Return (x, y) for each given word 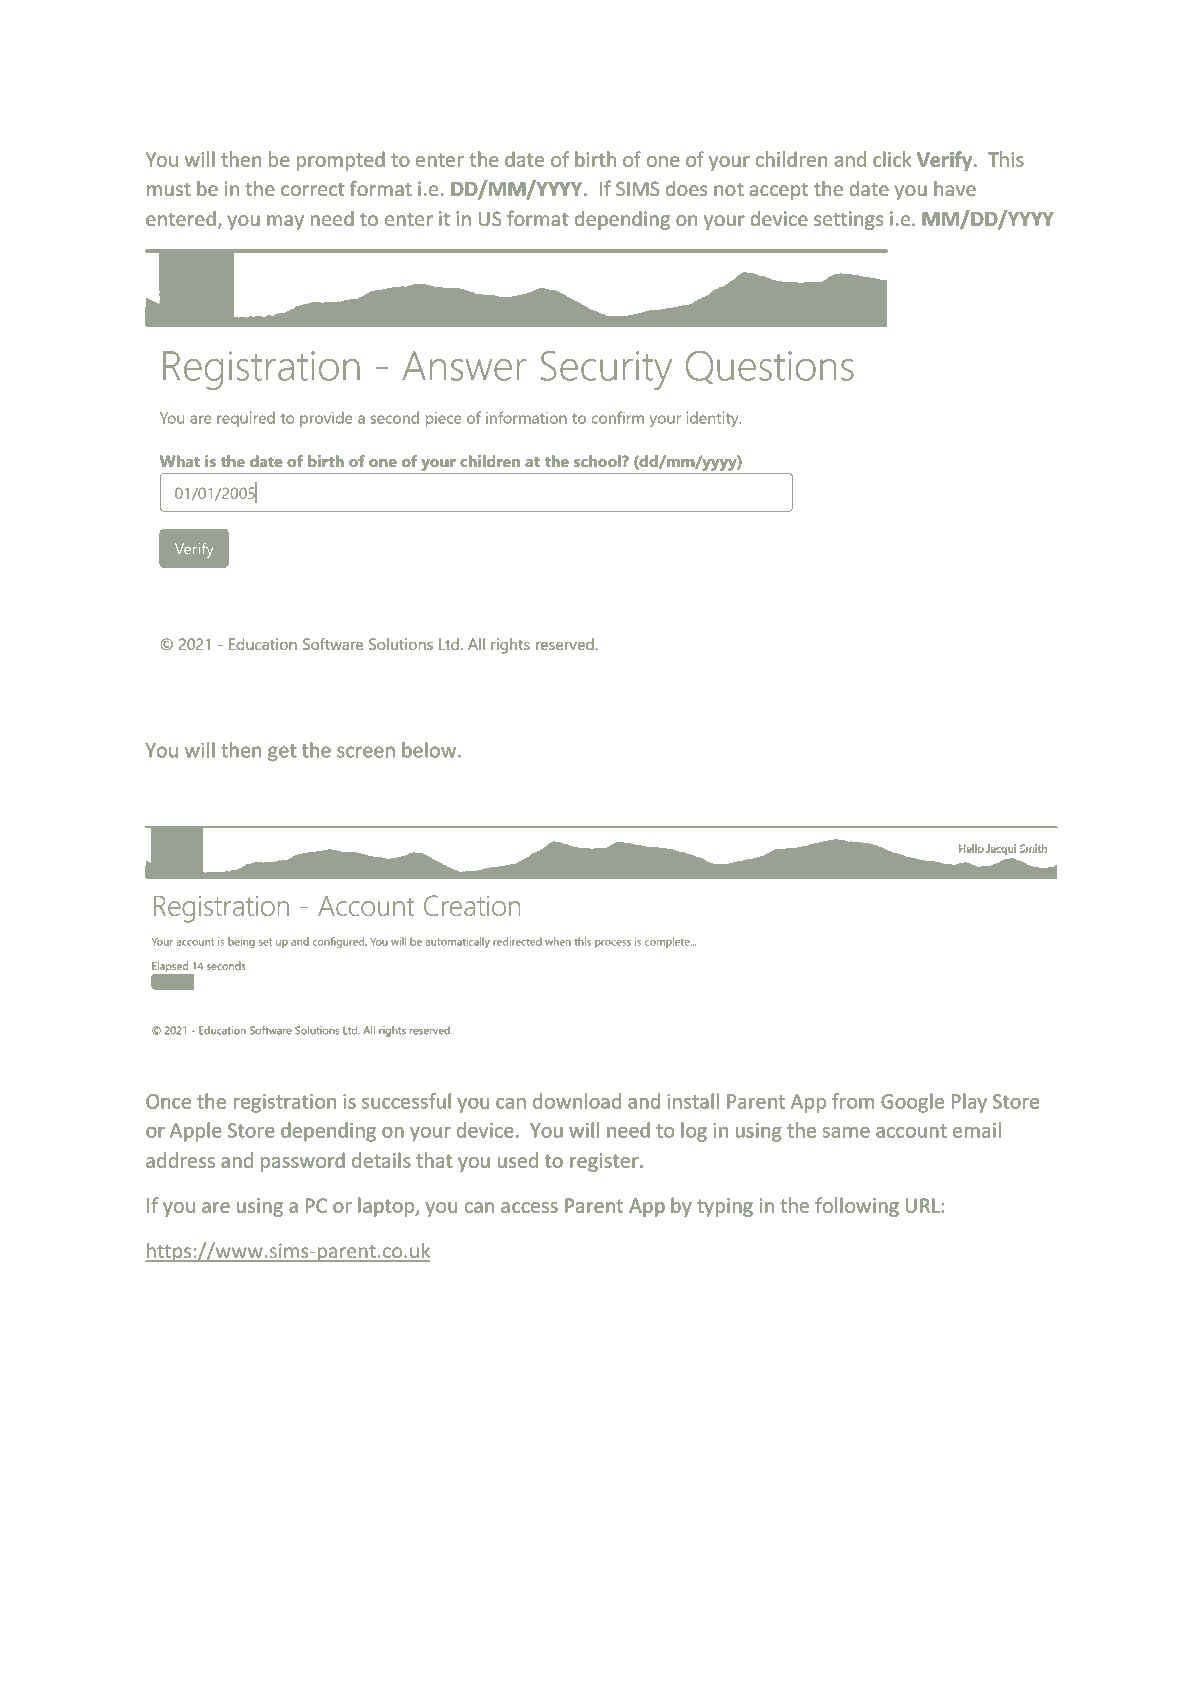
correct (313, 190)
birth (595, 159)
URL (924, 1205)
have (955, 189)
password (303, 1162)
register (605, 1162)
